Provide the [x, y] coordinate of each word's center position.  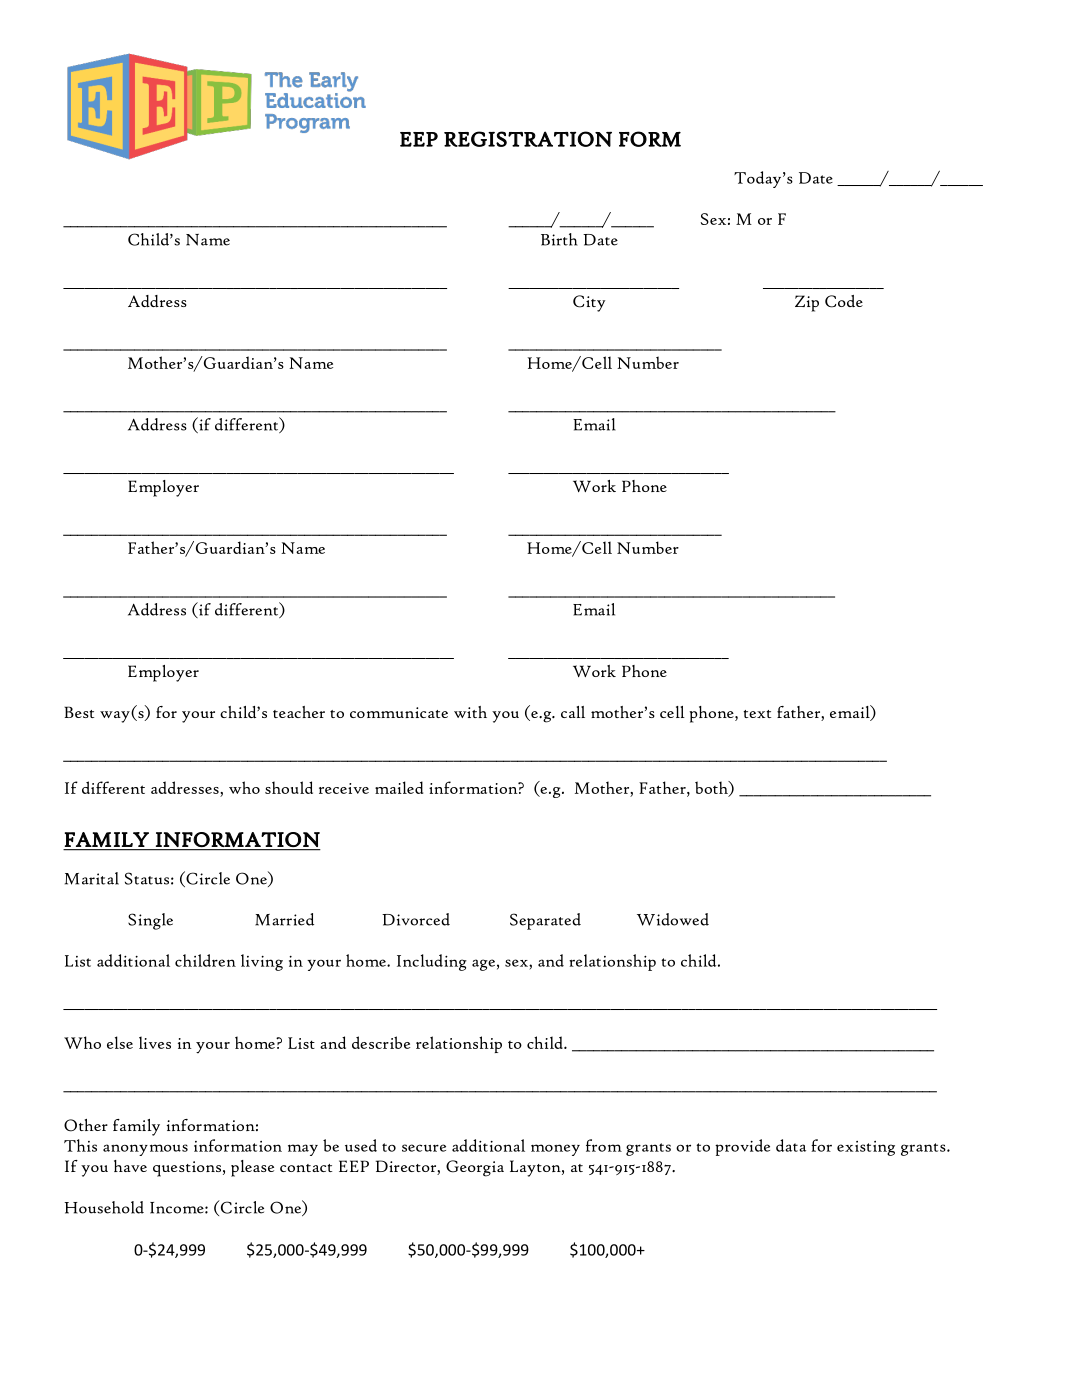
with [470, 712]
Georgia [475, 1168]
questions [187, 1169]
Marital [92, 878]
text [757, 714]
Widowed [673, 919]
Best [79, 712]
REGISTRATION [528, 139]
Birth [559, 239]
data [791, 1145]
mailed [399, 787]
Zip [807, 303]
